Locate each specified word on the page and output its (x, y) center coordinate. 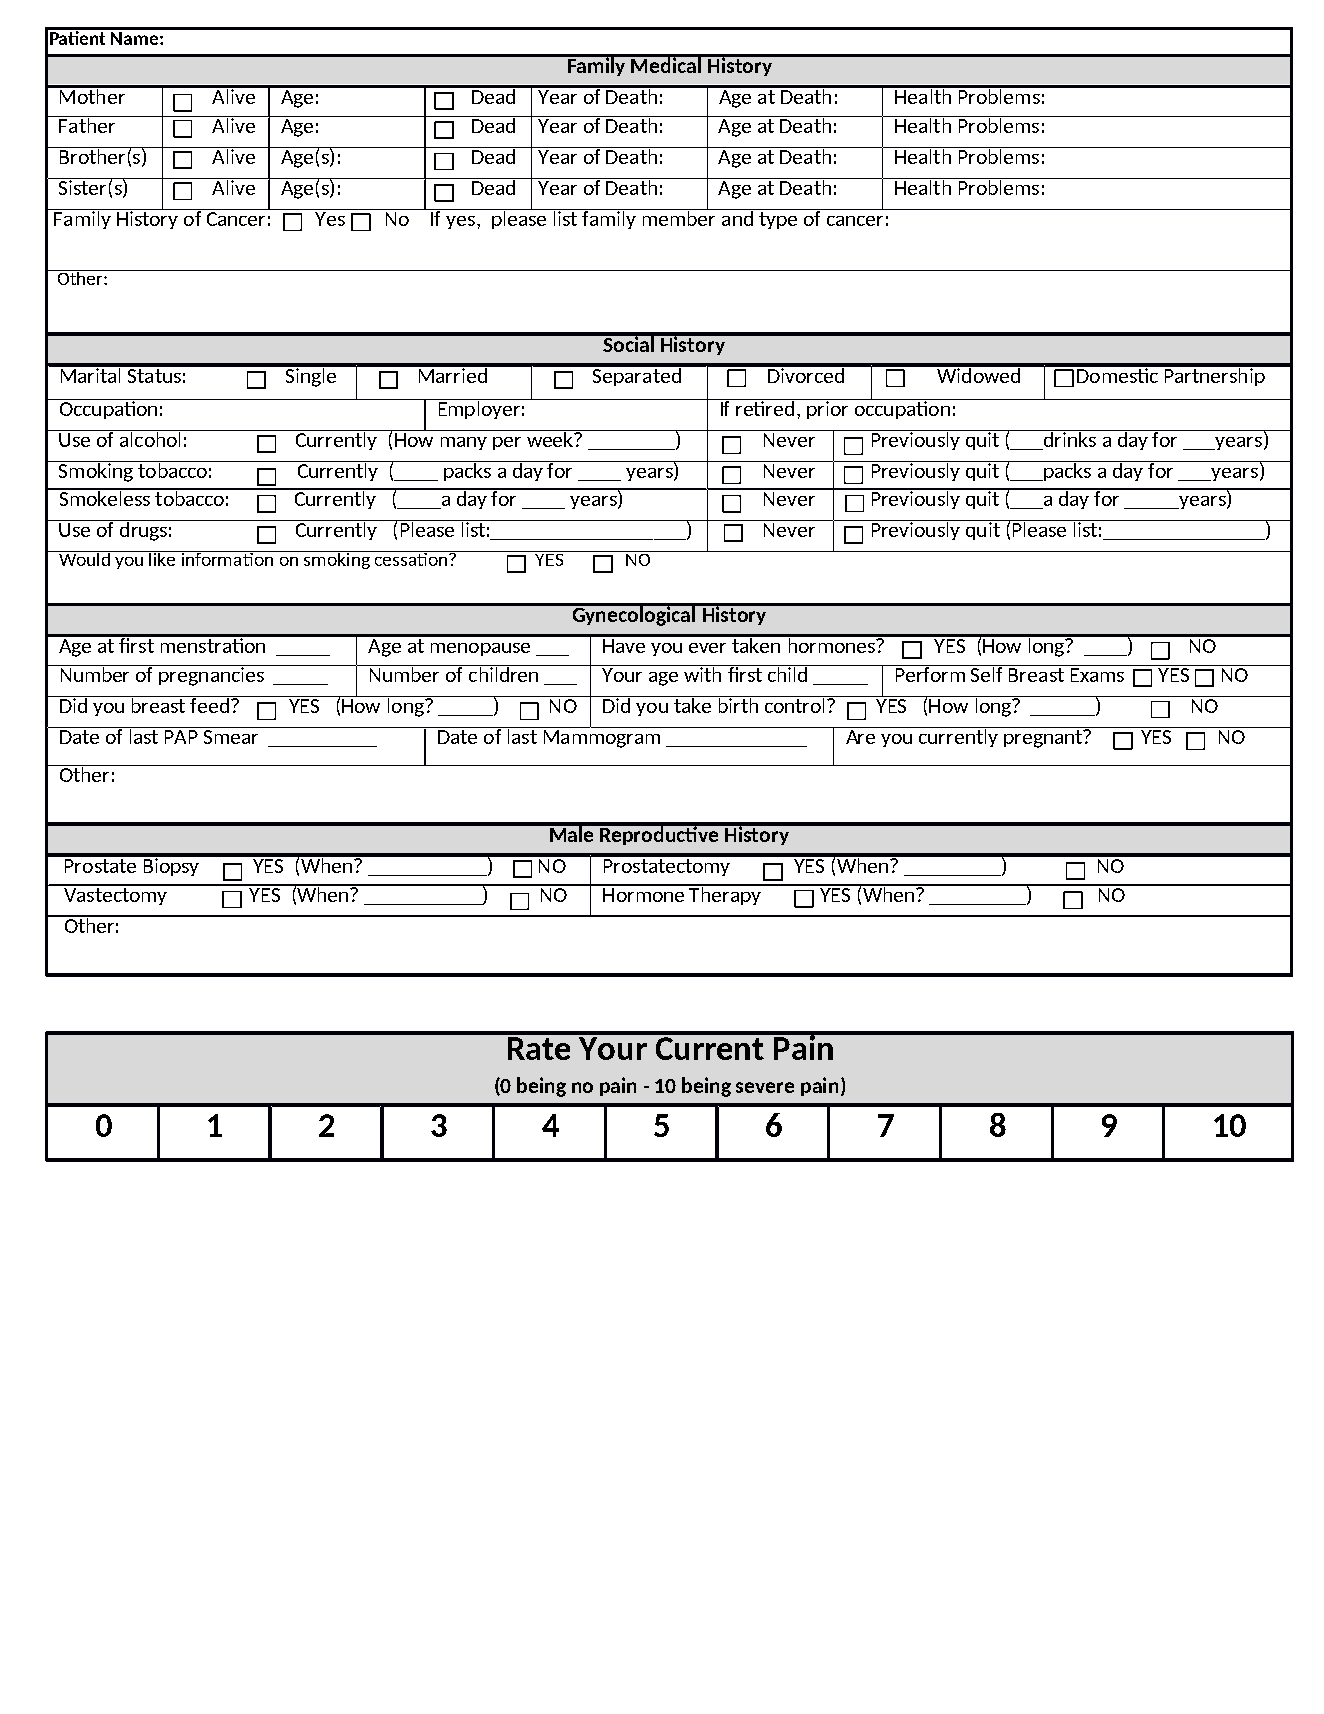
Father (87, 124)
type (778, 220)
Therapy (726, 894)
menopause (480, 649)
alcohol (151, 438)
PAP (181, 737)
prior (828, 409)
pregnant (1044, 739)
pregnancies (212, 675)
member (680, 217)
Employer (479, 409)
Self (987, 673)
